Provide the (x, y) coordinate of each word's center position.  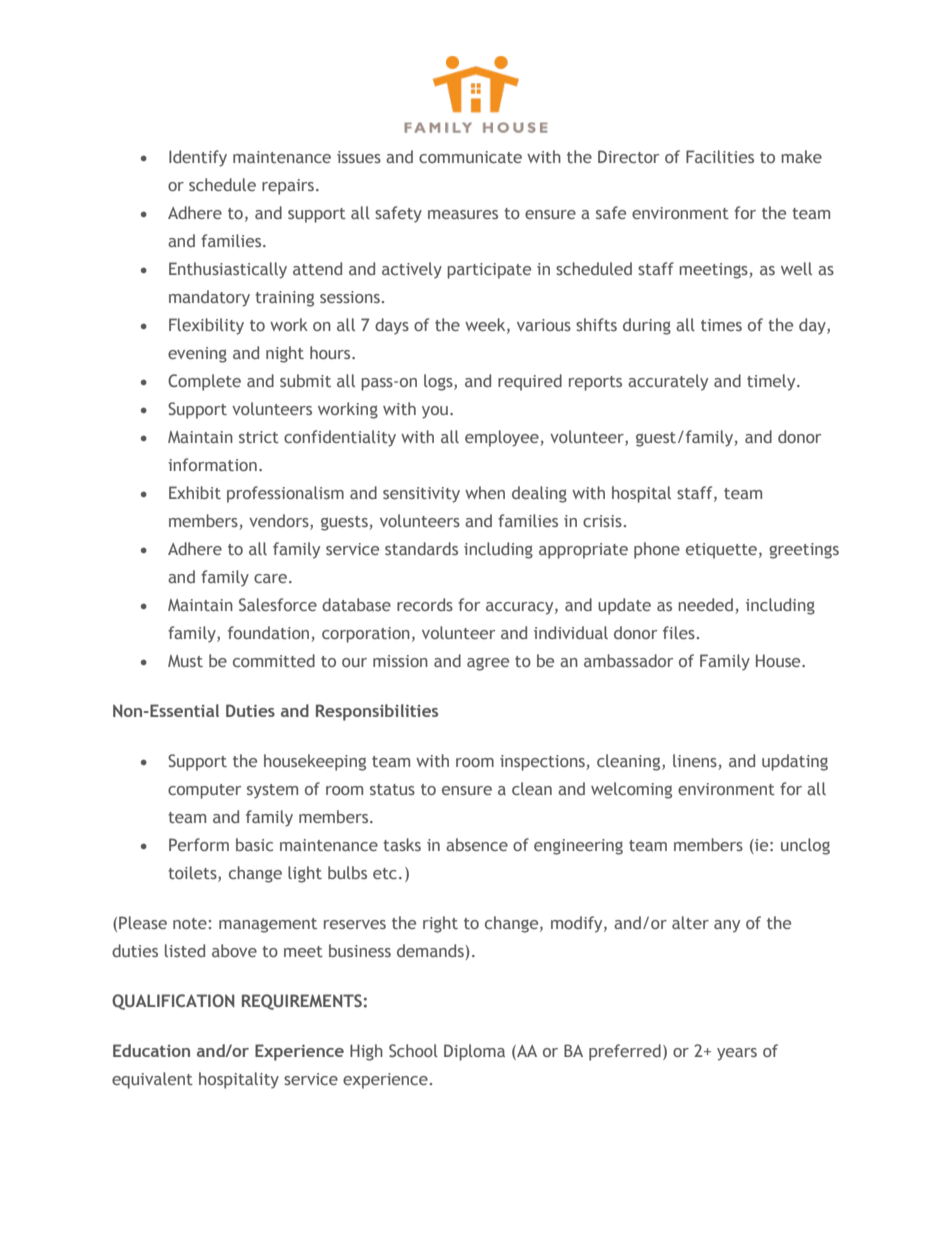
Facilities (720, 156)
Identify (198, 158)
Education (151, 1050)
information (212, 464)
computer (204, 791)
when (485, 492)
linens (696, 762)
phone (657, 550)
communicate (470, 157)
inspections (543, 763)
